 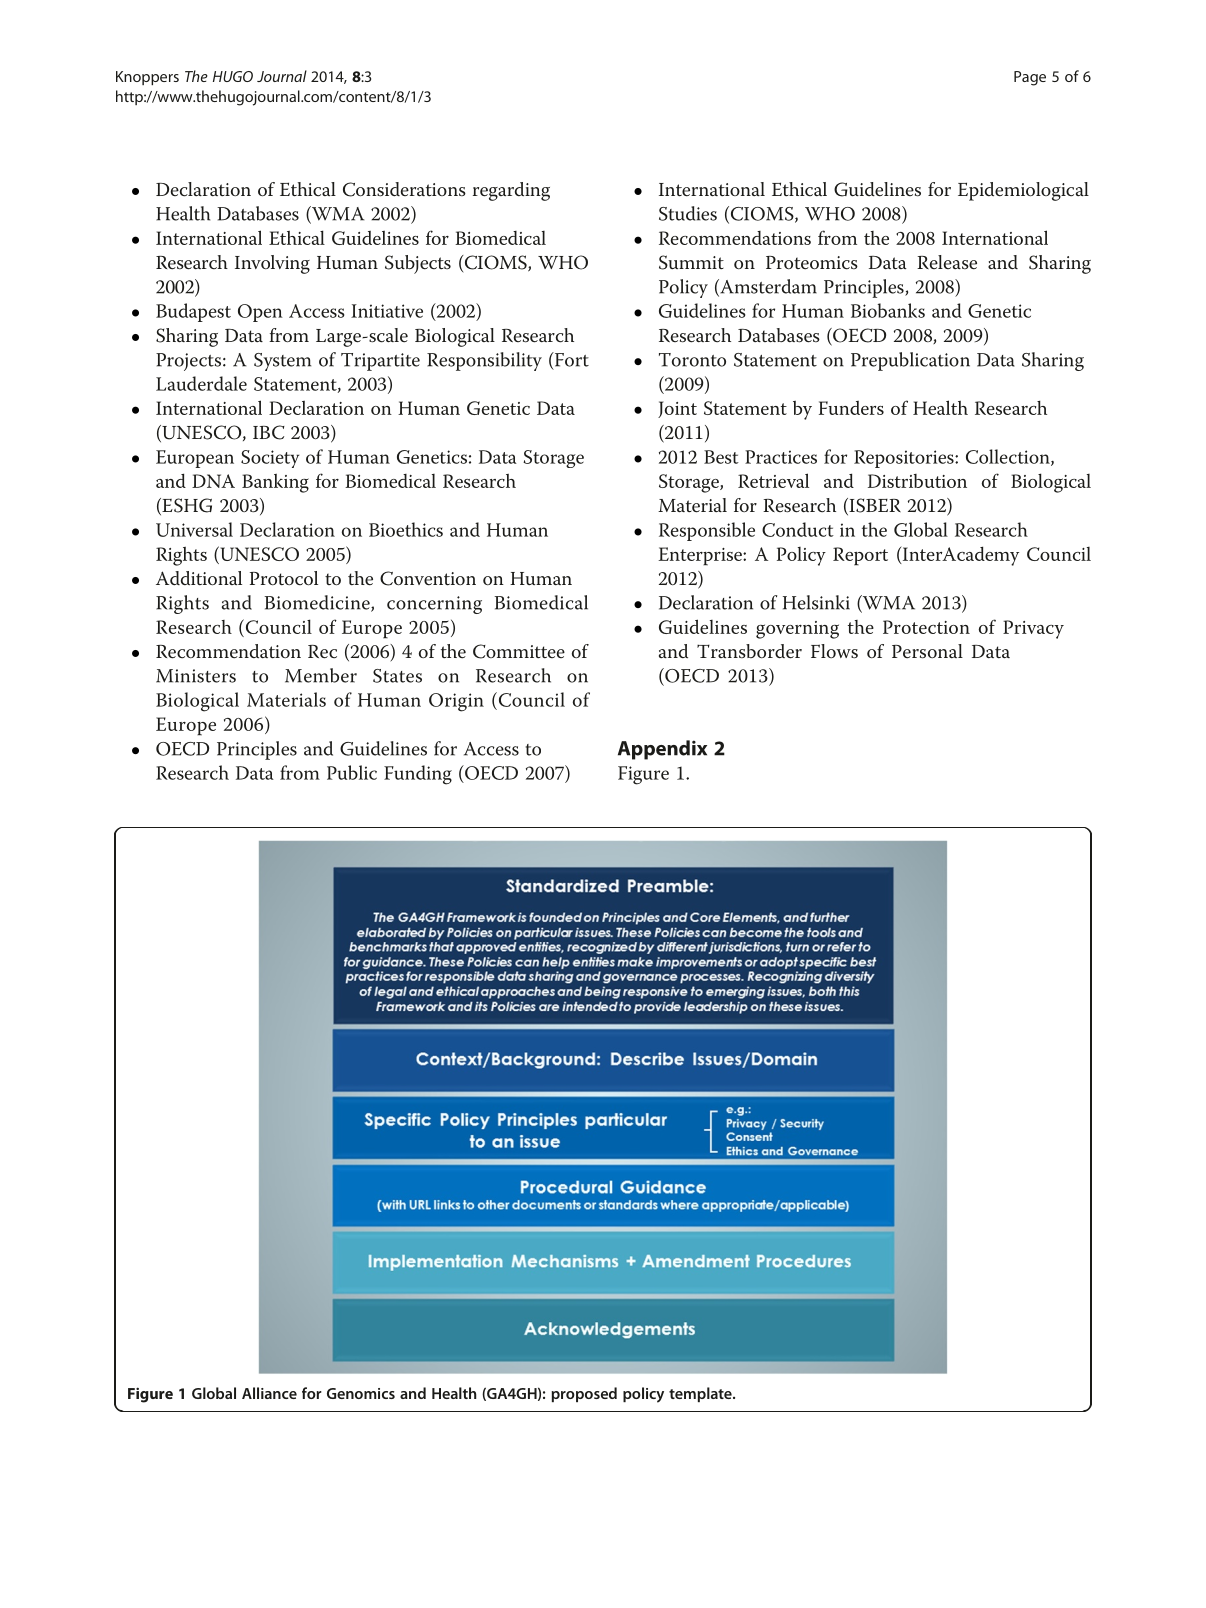 I want to click on Personal, so click(x=927, y=651).
